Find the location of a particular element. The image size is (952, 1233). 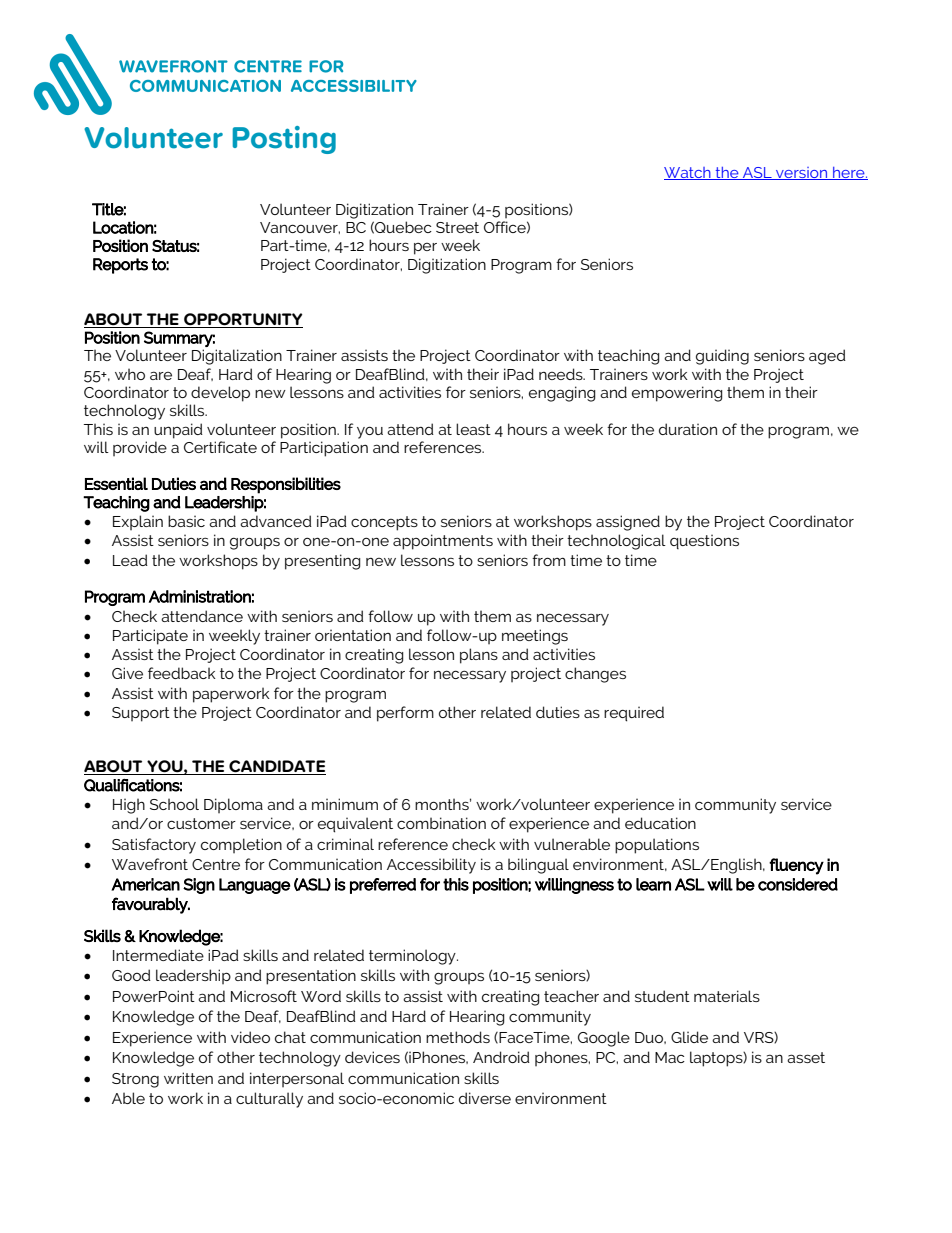

combination is located at coordinates (441, 823).
